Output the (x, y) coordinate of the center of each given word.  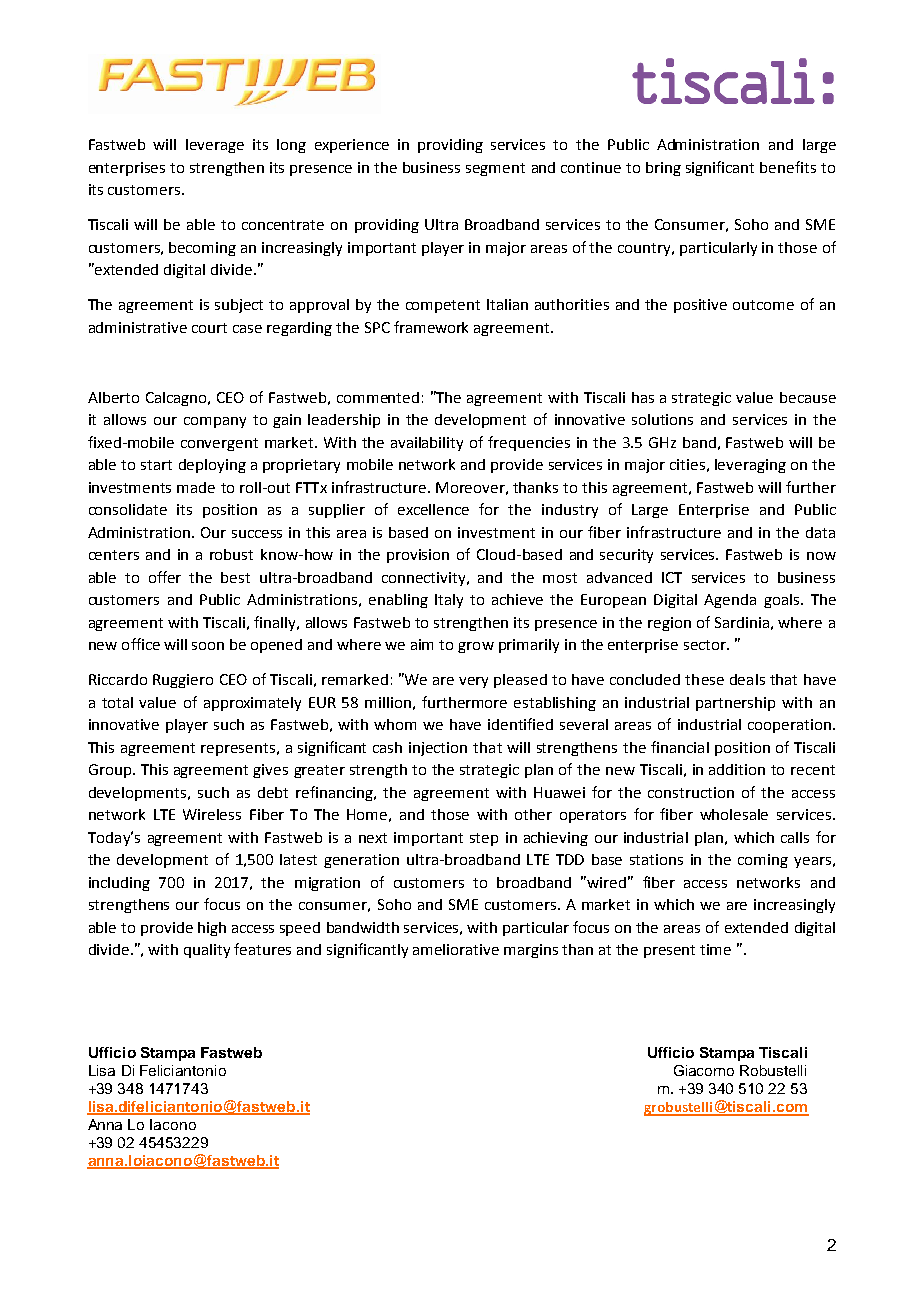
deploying (212, 466)
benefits (788, 167)
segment (495, 169)
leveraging (750, 466)
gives (270, 771)
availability (427, 444)
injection (438, 749)
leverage (215, 146)
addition (737, 769)
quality (207, 951)
